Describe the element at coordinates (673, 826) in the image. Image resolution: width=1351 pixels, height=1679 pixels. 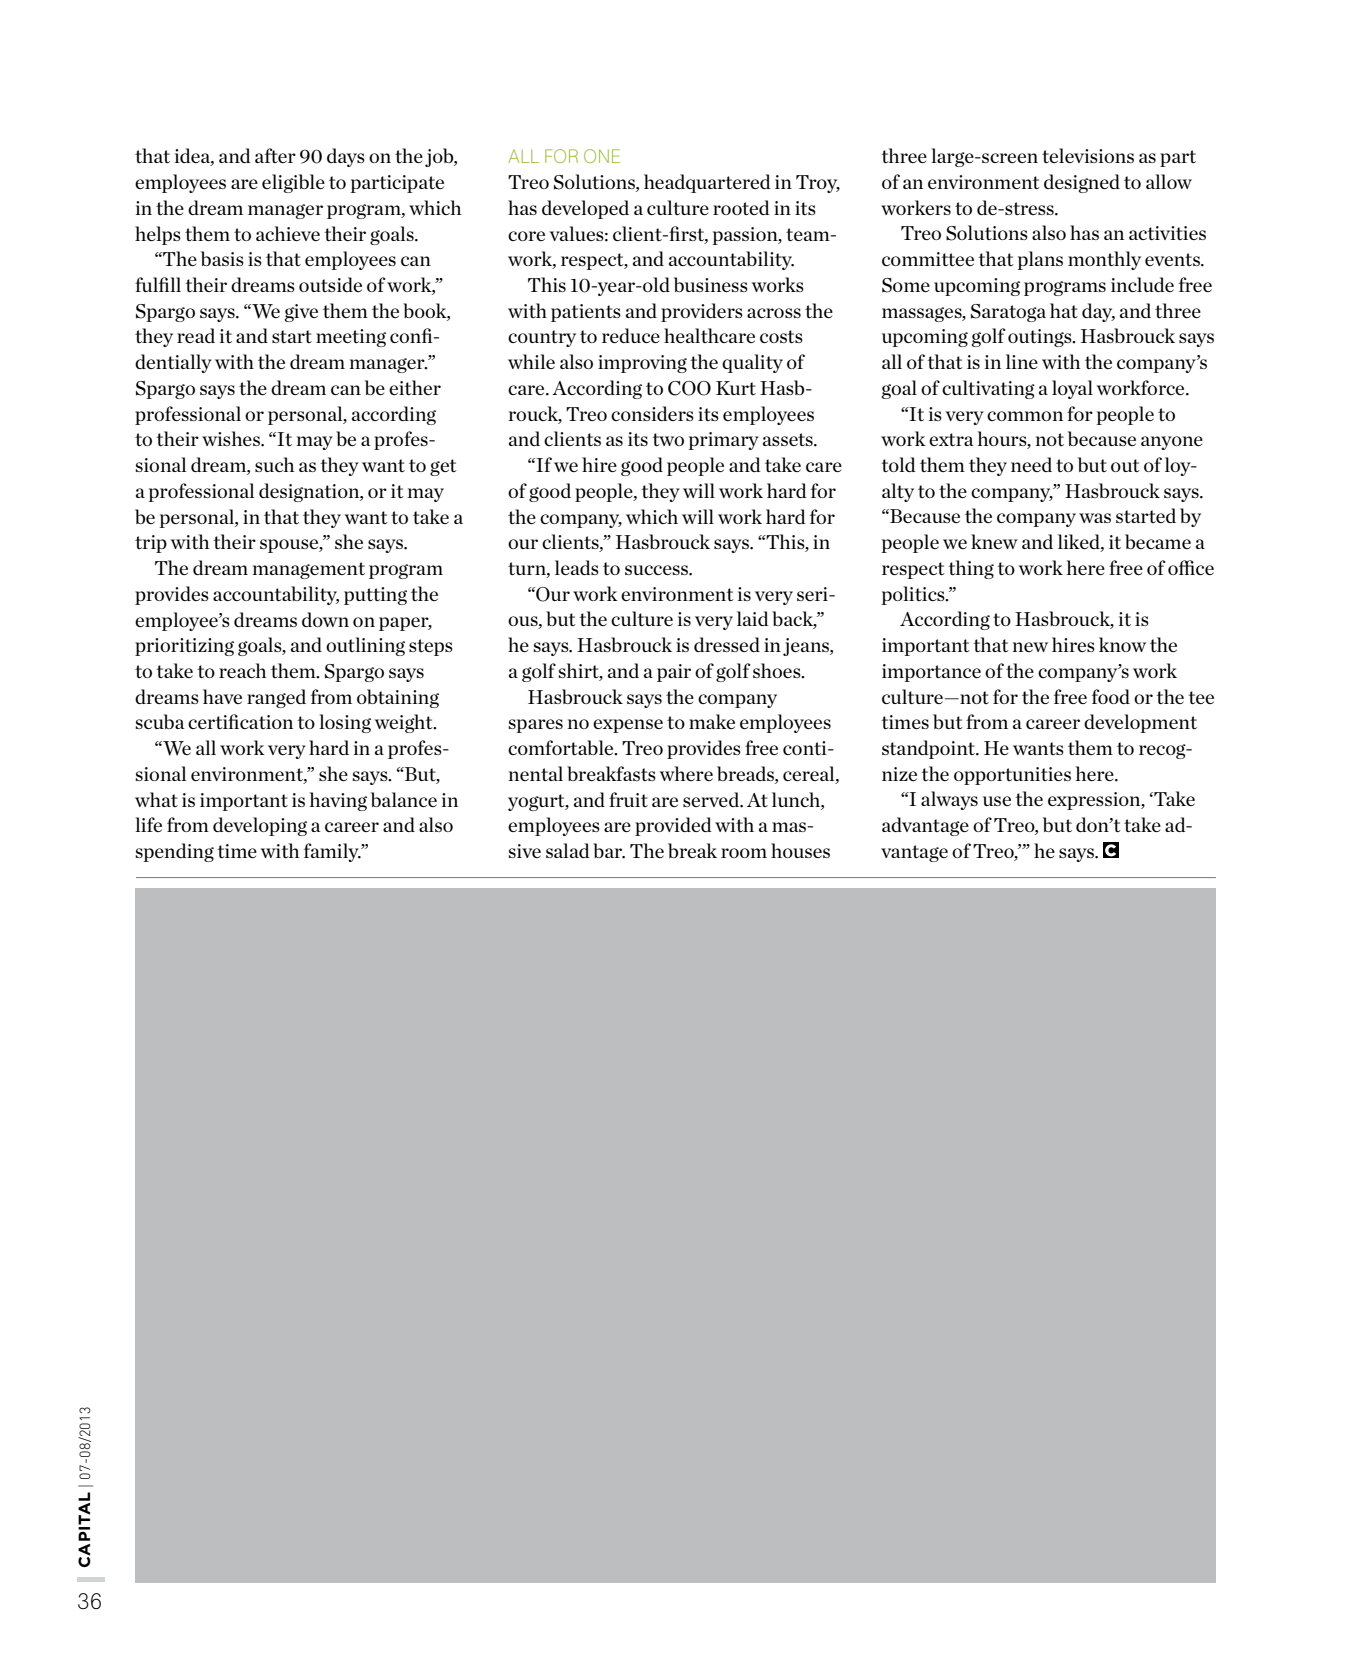
I see `provided` at that location.
